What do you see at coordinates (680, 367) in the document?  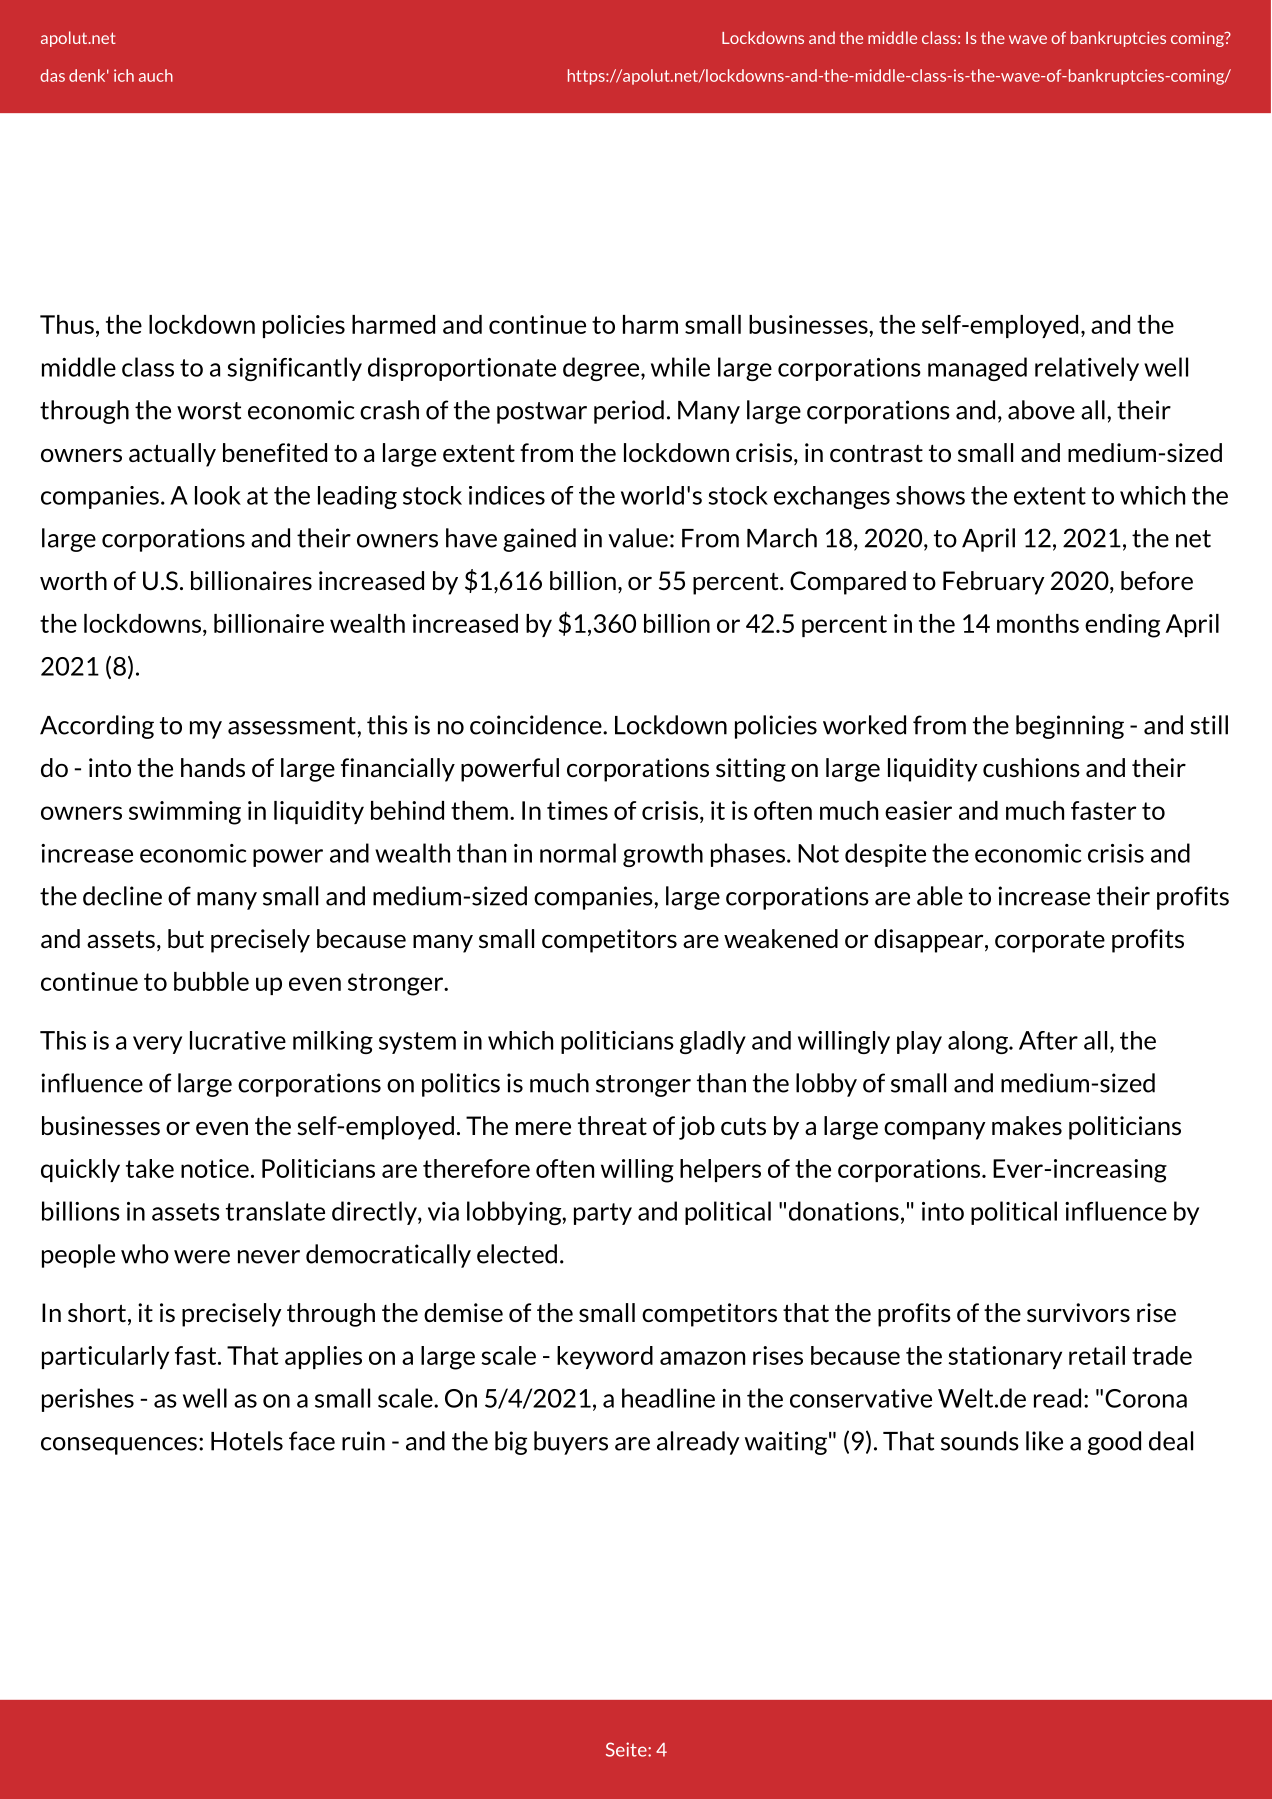 I see `while` at bounding box center [680, 367].
